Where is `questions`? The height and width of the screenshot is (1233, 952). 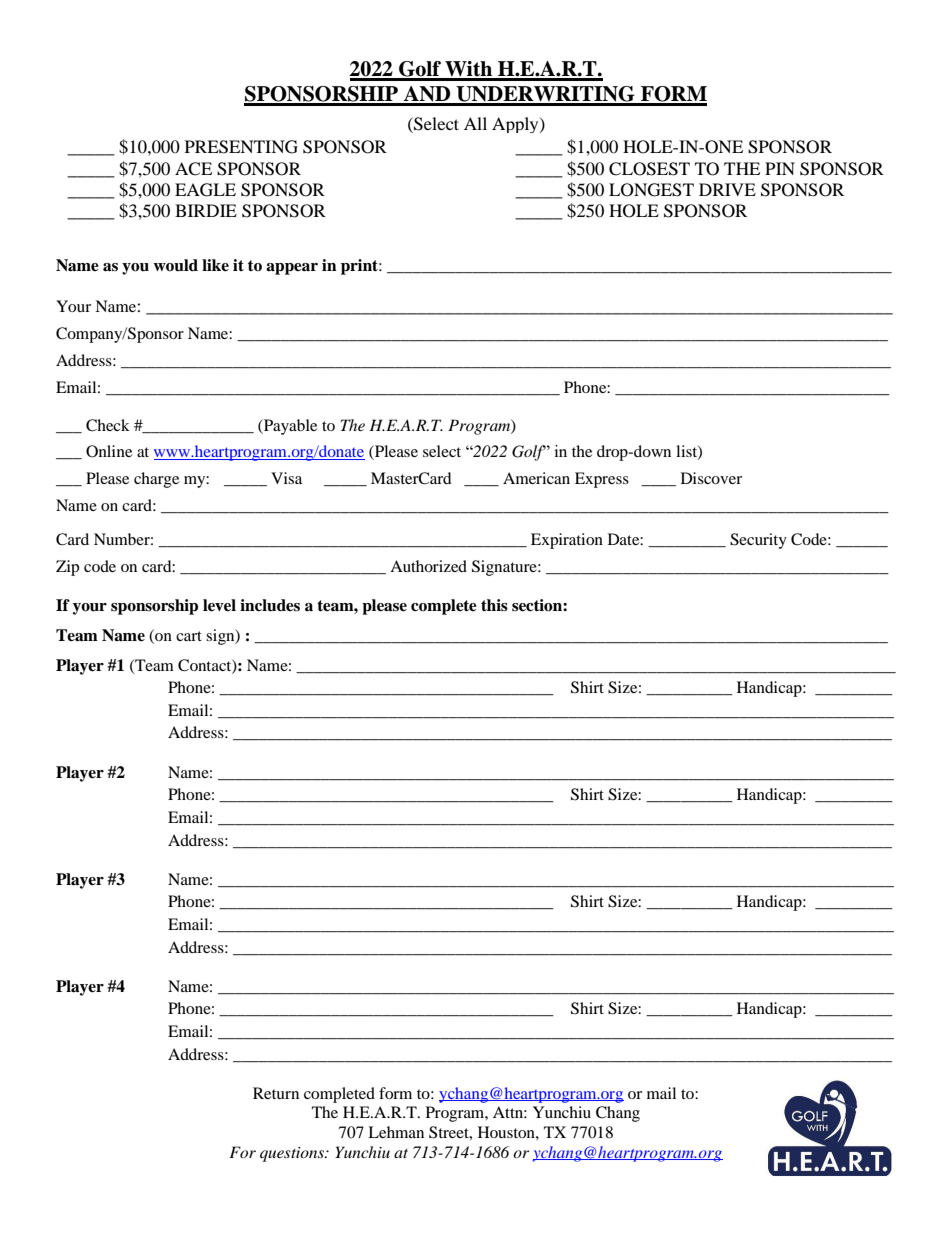 questions is located at coordinates (293, 1154).
